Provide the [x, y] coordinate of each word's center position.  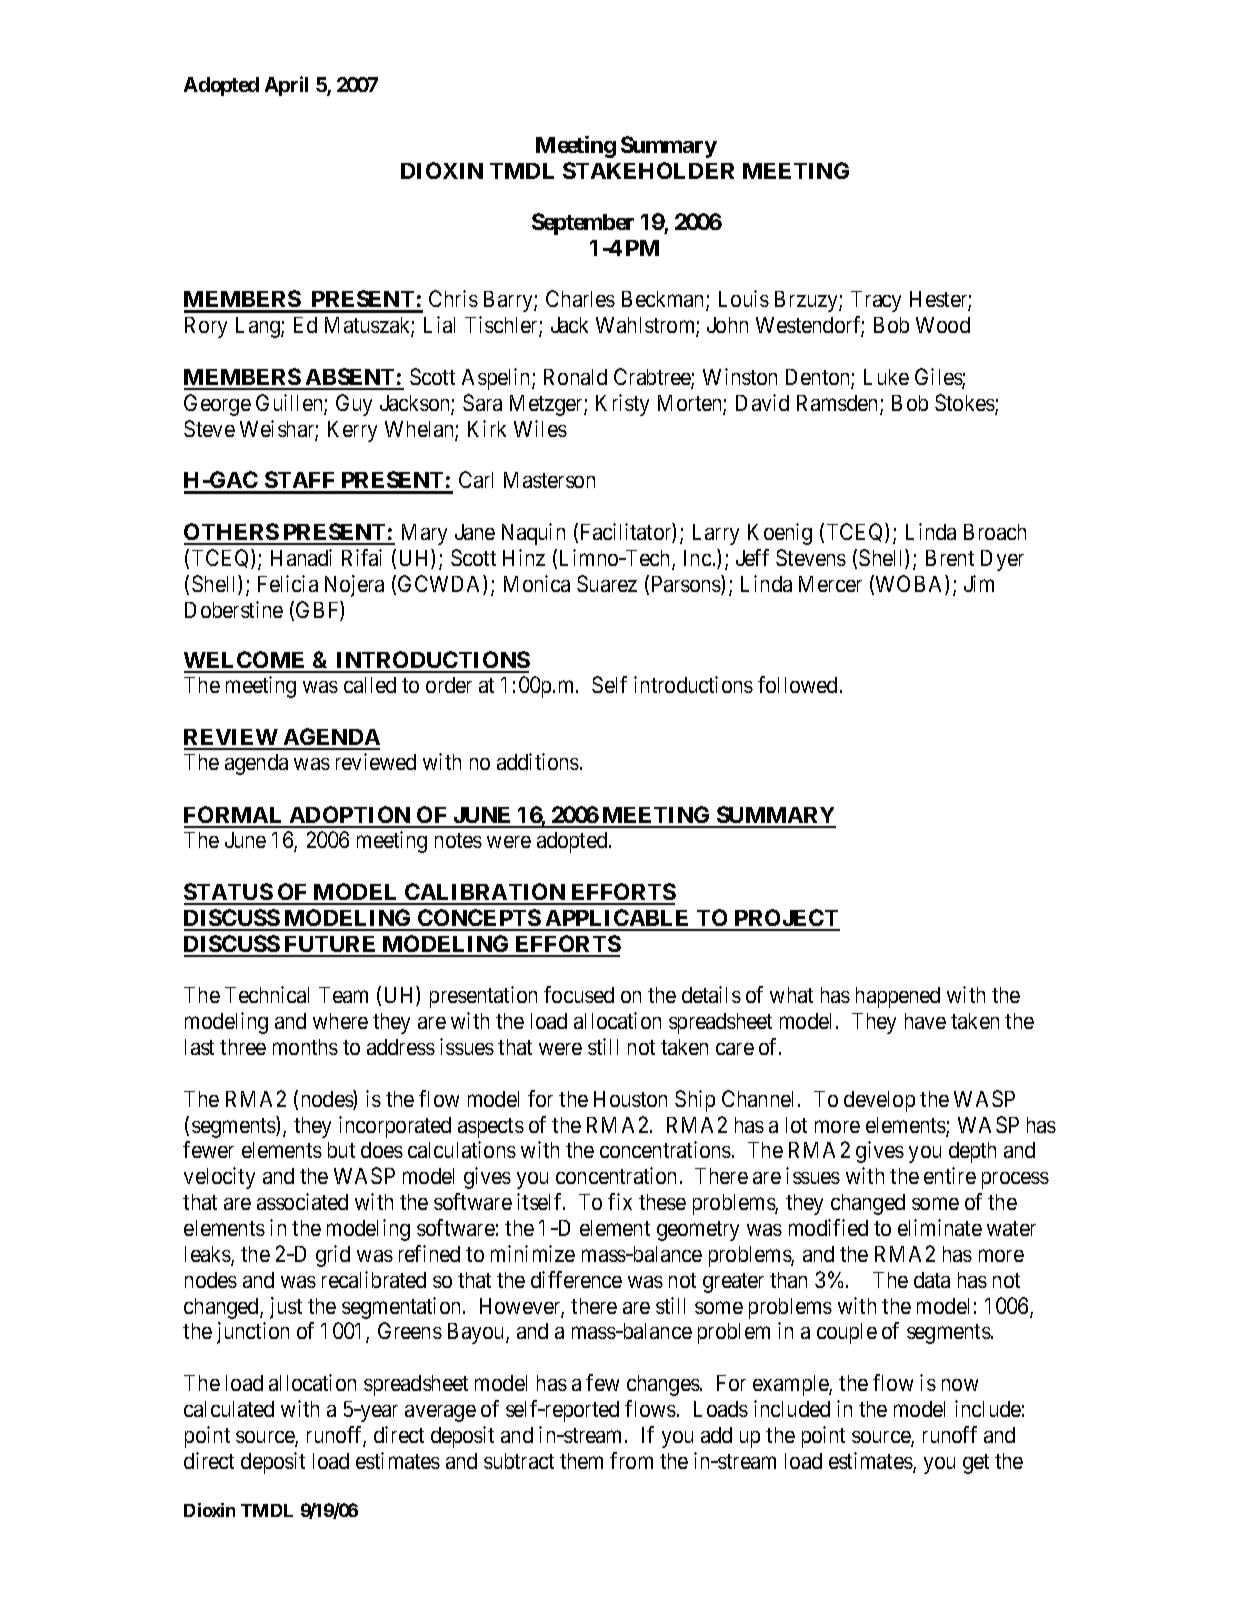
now [960, 1385]
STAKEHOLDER [648, 170]
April [286, 86]
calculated [229, 1409]
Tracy [876, 301]
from [631, 1460]
